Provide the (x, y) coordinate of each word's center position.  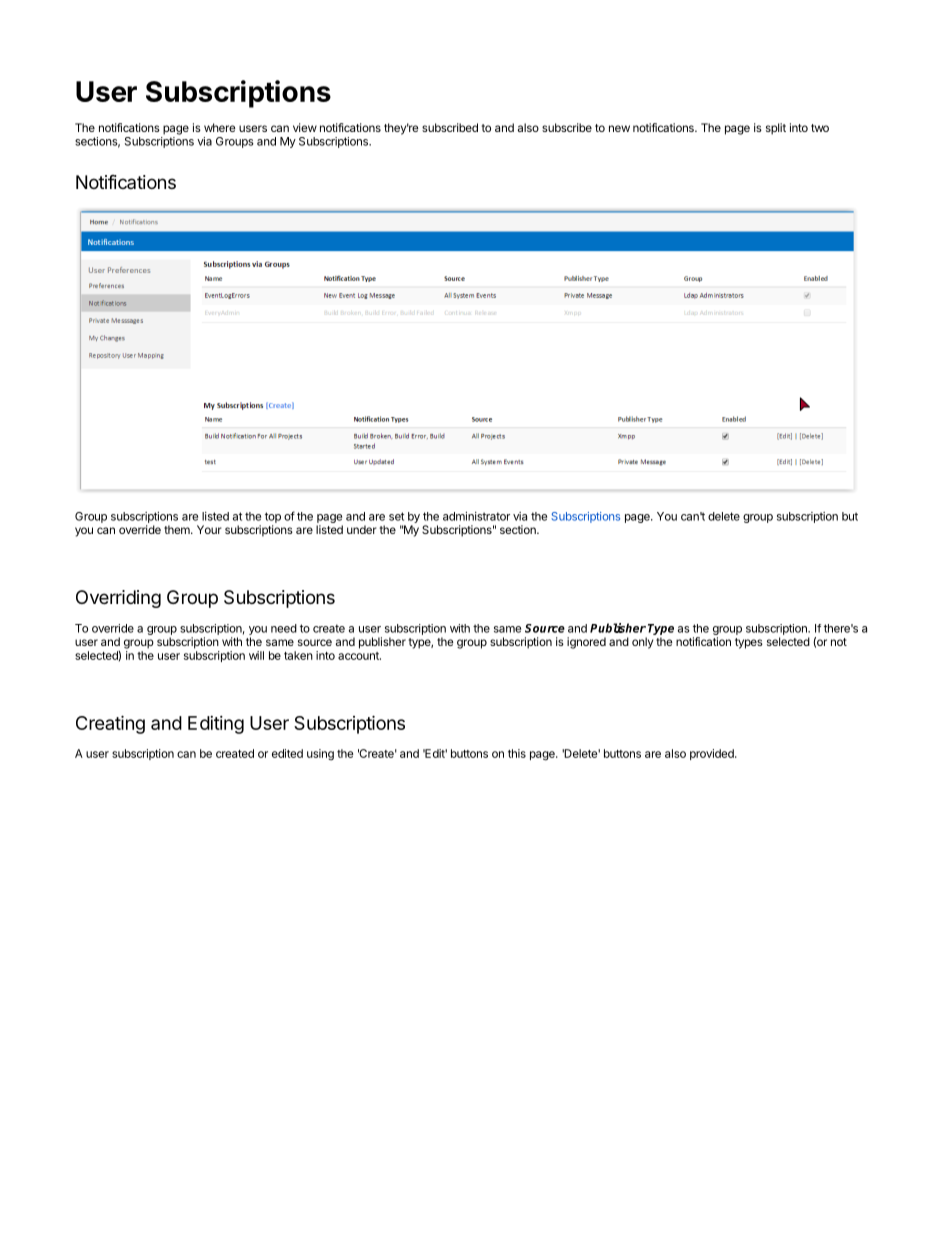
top (273, 517)
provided (713, 754)
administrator (476, 516)
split (776, 129)
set (396, 516)
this (517, 753)
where (219, 127)
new (619, 128)
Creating (110, 724)
